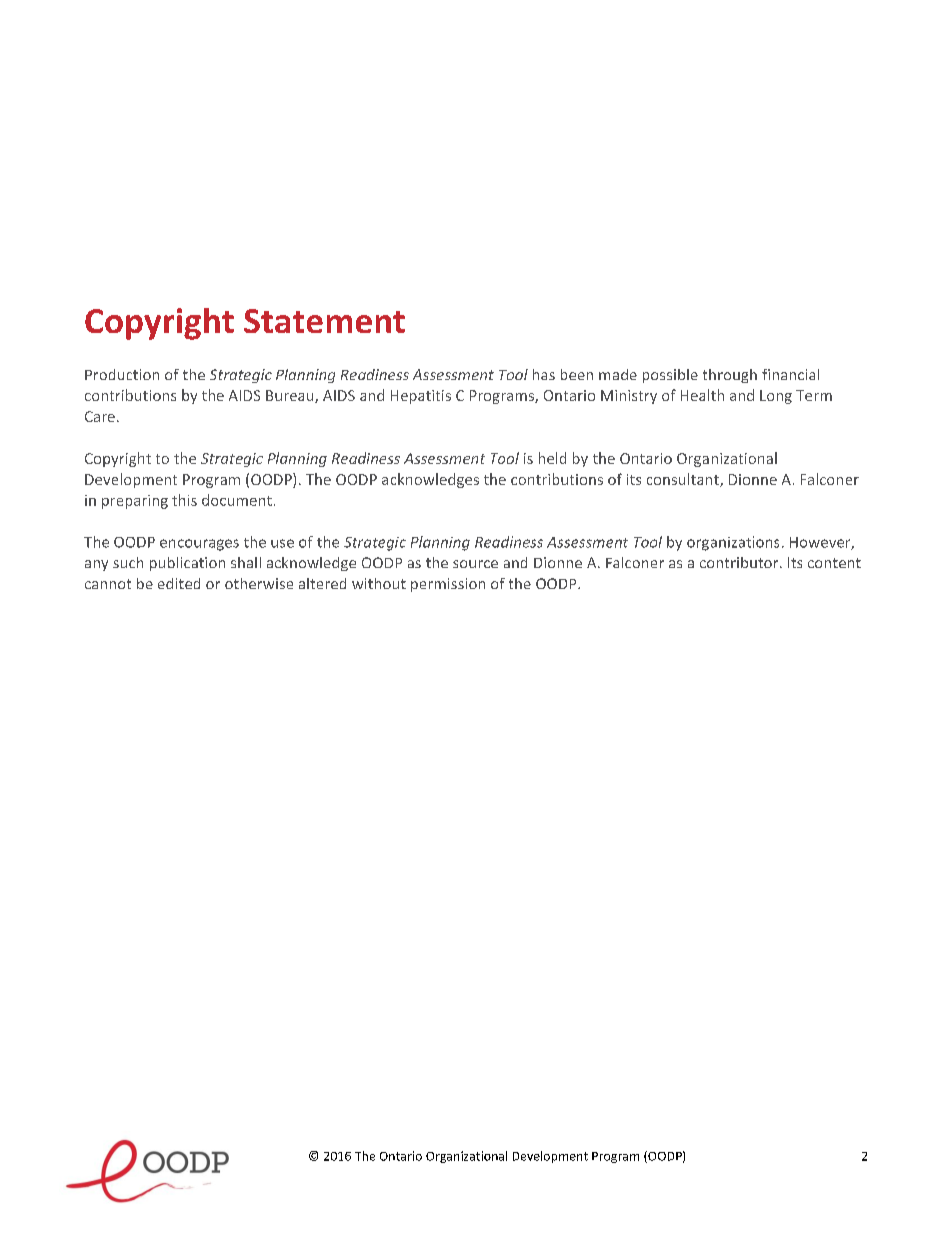 The width and height of the screenshot is (952, 1233). Describe the element at coordinates (552, 458) in the screenshot. I see `held` at that location.
